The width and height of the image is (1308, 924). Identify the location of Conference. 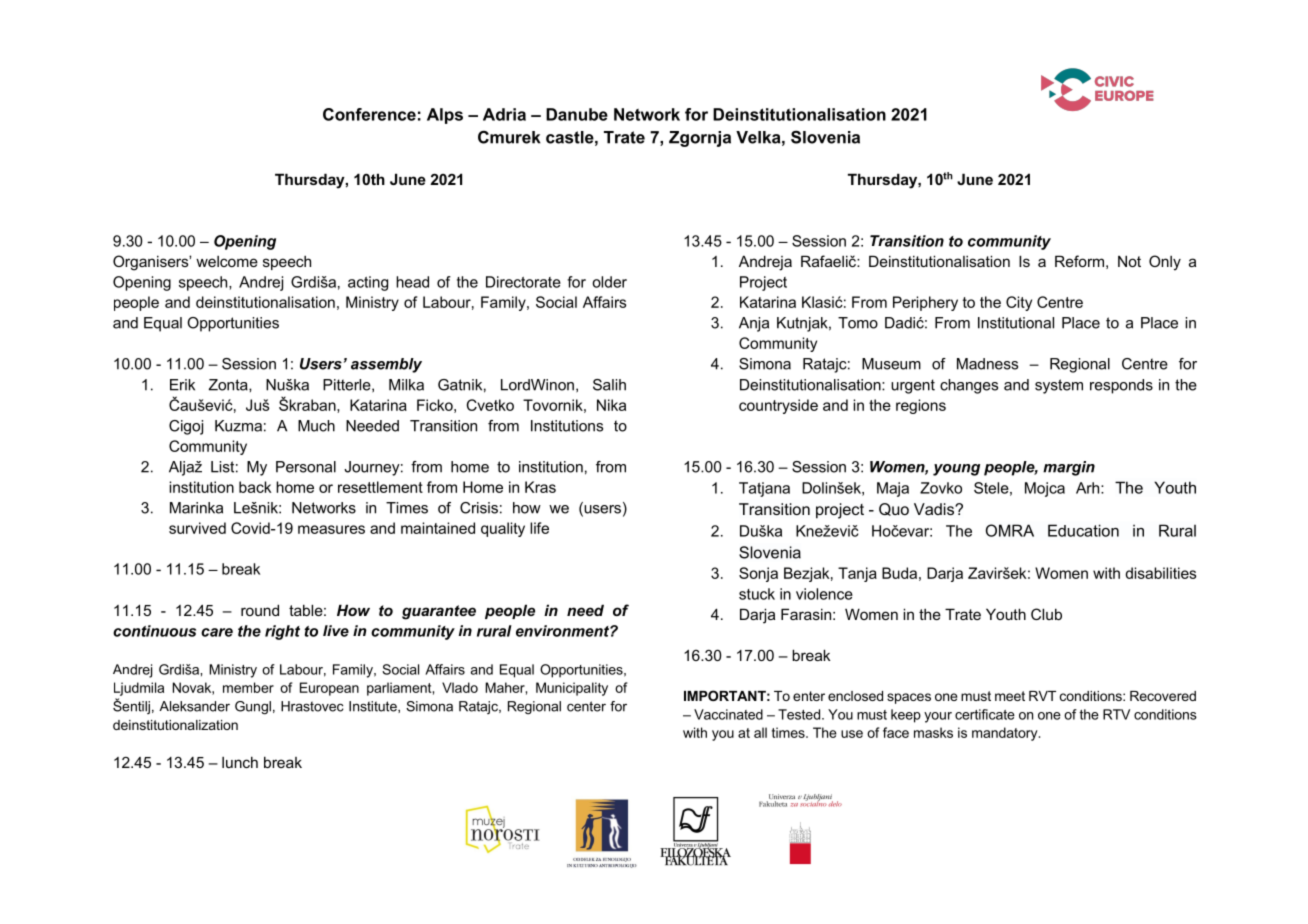
(369, 114).
